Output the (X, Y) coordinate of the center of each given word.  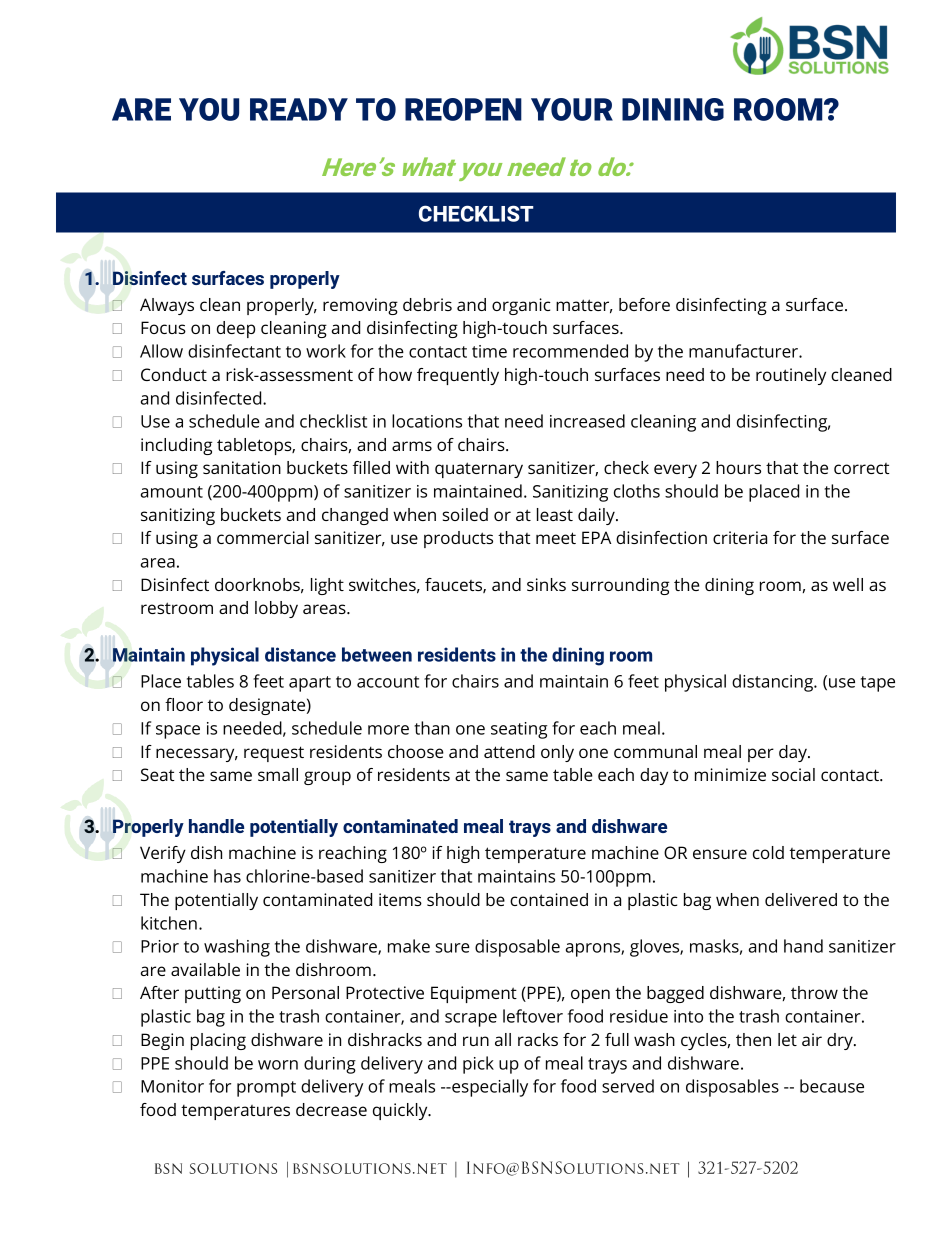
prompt (266, 1089)
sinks (546, 584)
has (227, 876)
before (644, 304)
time (489, 351)
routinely (791, 376)
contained (549, 899)
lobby (276, 609)
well (848, 584)
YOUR (572, 109)
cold (768, 852)
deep (236, 329)
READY (299, 109)
